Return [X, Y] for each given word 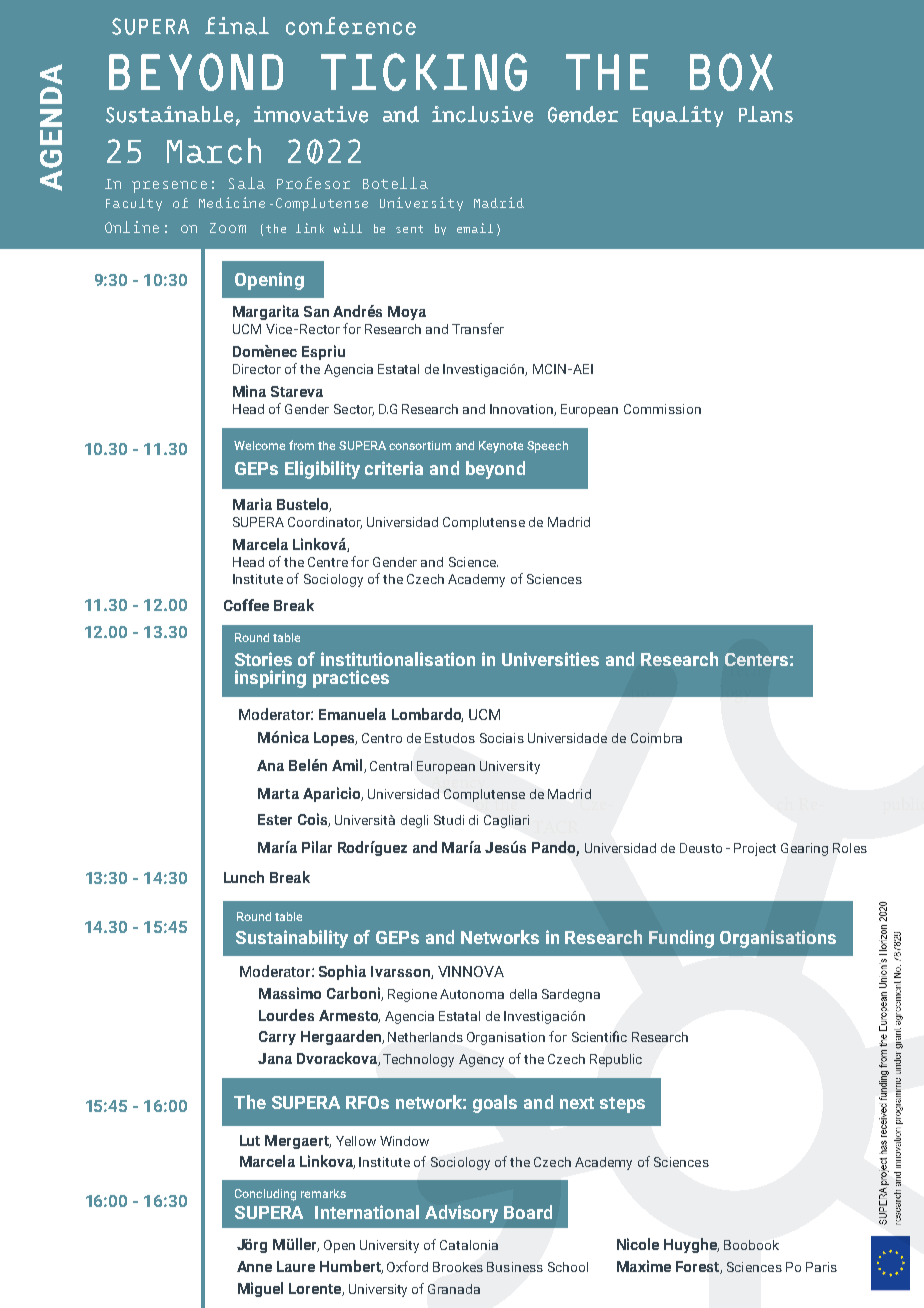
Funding [681, 939]
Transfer [478, 328]
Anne [254, 1266]
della [523, 994]
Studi [449, 820]
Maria [252, 504]
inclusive [482, 114]
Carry [277, 1038]
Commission [662, 409]
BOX [731, 72]
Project [755, 849]
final [237, 26]
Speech [547, 447]
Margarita [266, 312]
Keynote [501, 447]
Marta [278, 793]
